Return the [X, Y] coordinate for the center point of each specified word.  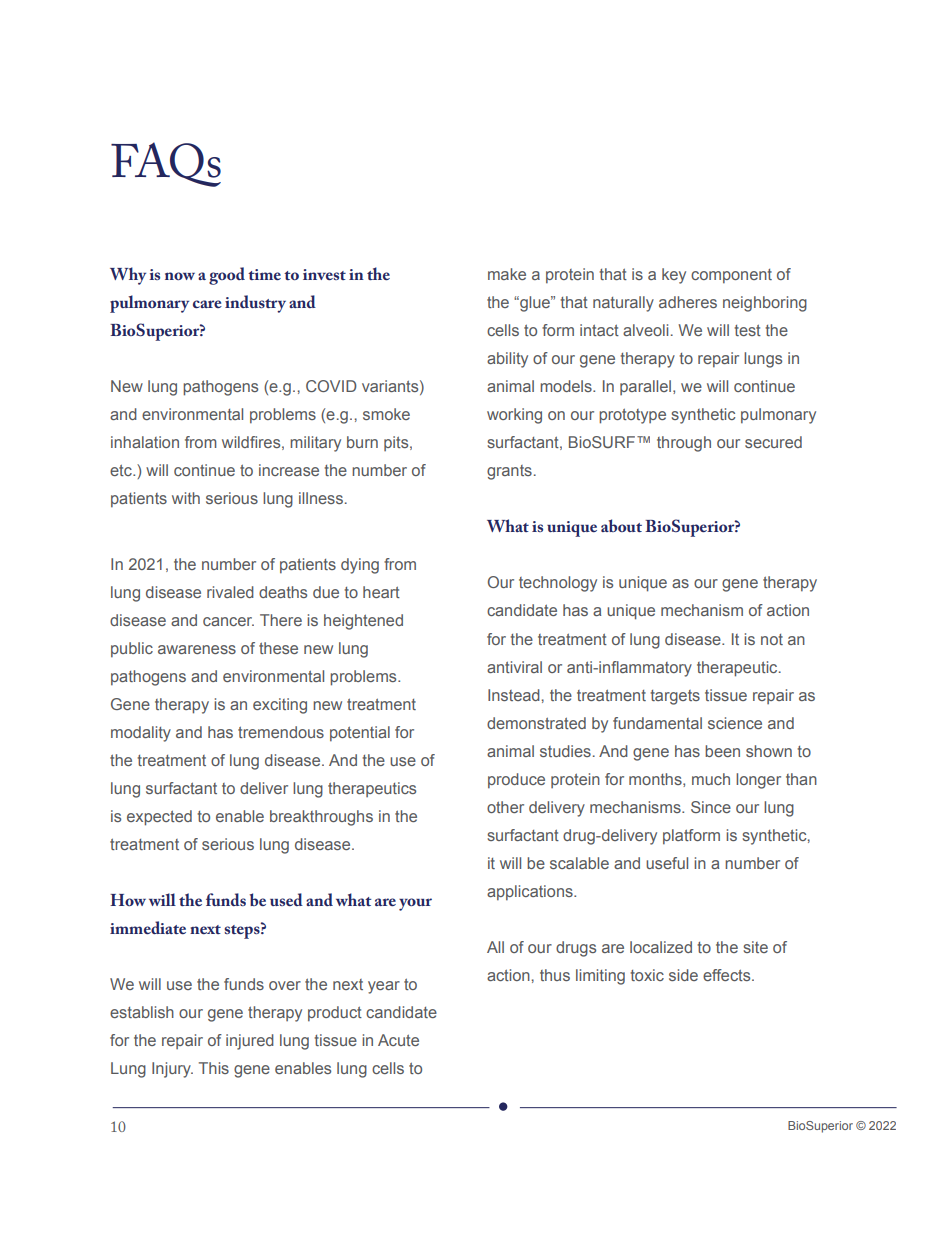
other [505, 807]
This [214, 1068]
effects [728, 975]
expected [159, 818]
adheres [688, 302]
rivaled [230, 592]
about [621, 525]
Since [711, 807]
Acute [398, 1040]
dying [360, 566]
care [207, 304]
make [507, 274]
